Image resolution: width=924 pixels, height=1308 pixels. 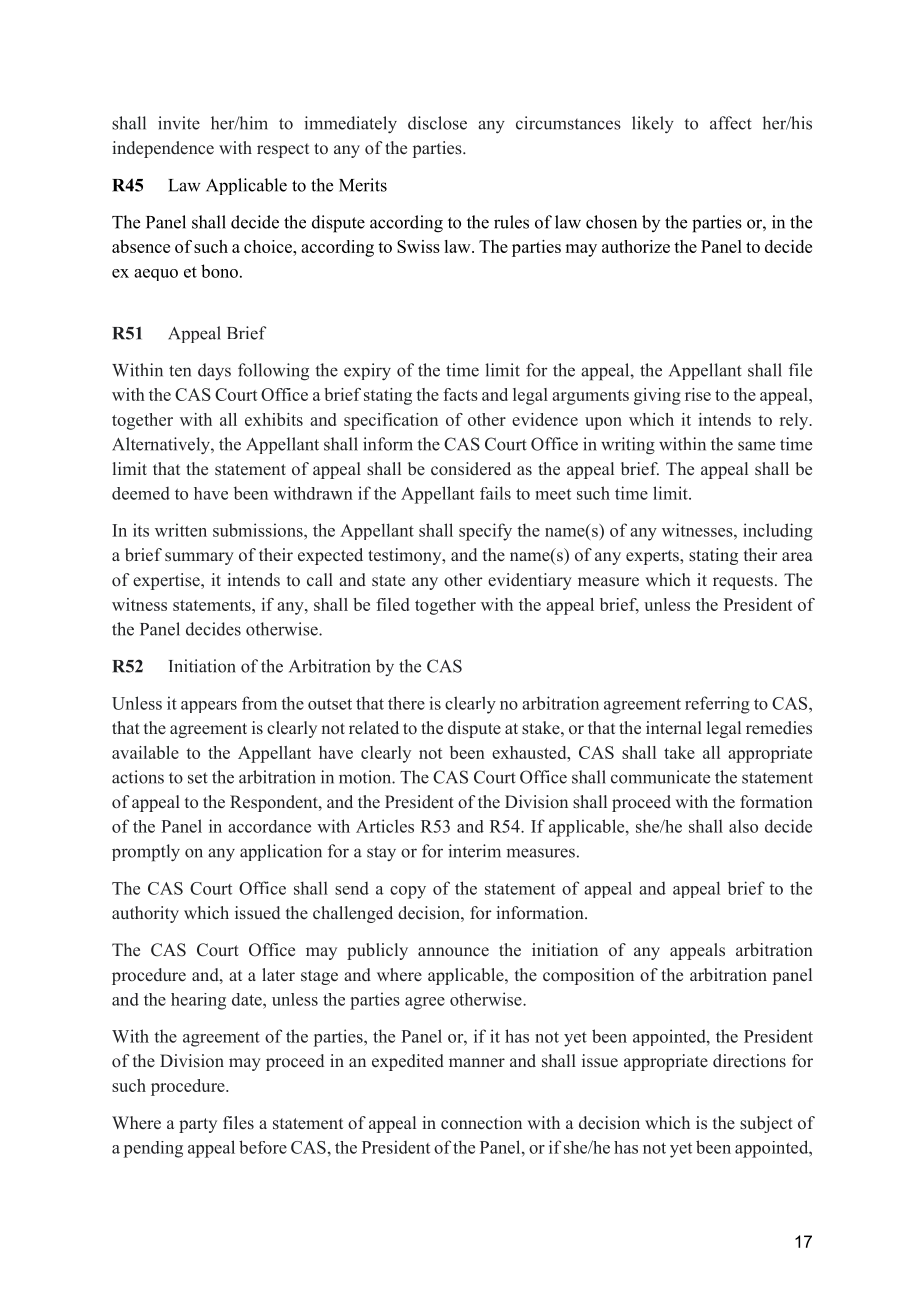 What do you see at coordinates (731, 123) in the page?
I see `affect` at bounding box center [731, 123].
